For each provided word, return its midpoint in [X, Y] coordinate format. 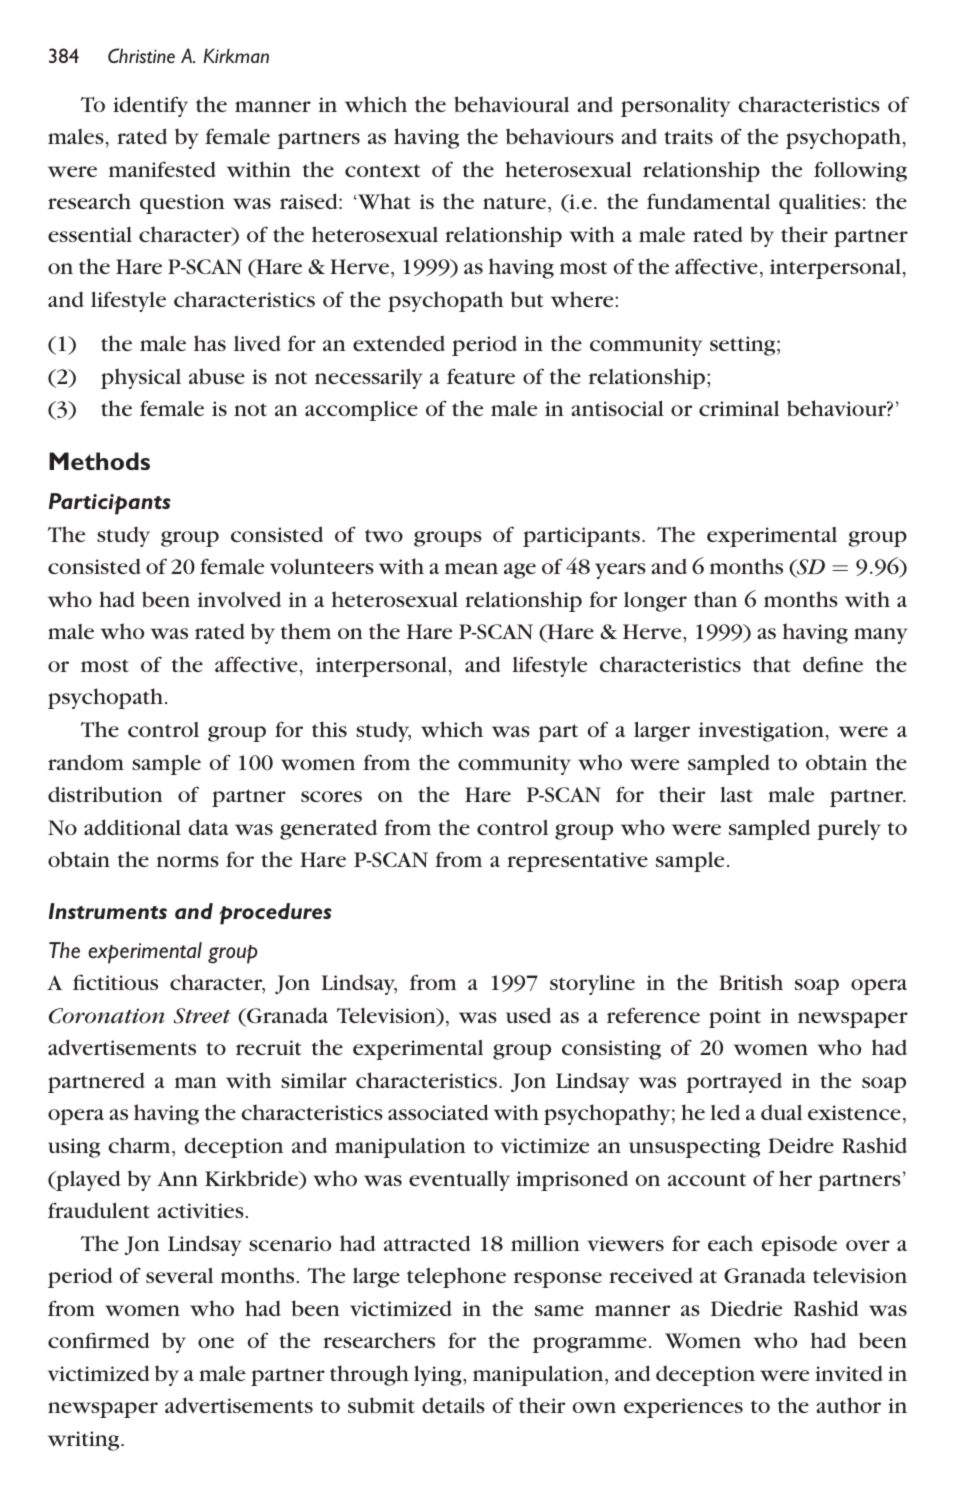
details [453, 1405]
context [383, 170]
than [715, 599]
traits [688, 136]
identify [150, 106]
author [848, 1405]
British [751, 982]
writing [85, 1441]
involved [239, 599]
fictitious [115, 982]
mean [471, 568]
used [528, 1015]
